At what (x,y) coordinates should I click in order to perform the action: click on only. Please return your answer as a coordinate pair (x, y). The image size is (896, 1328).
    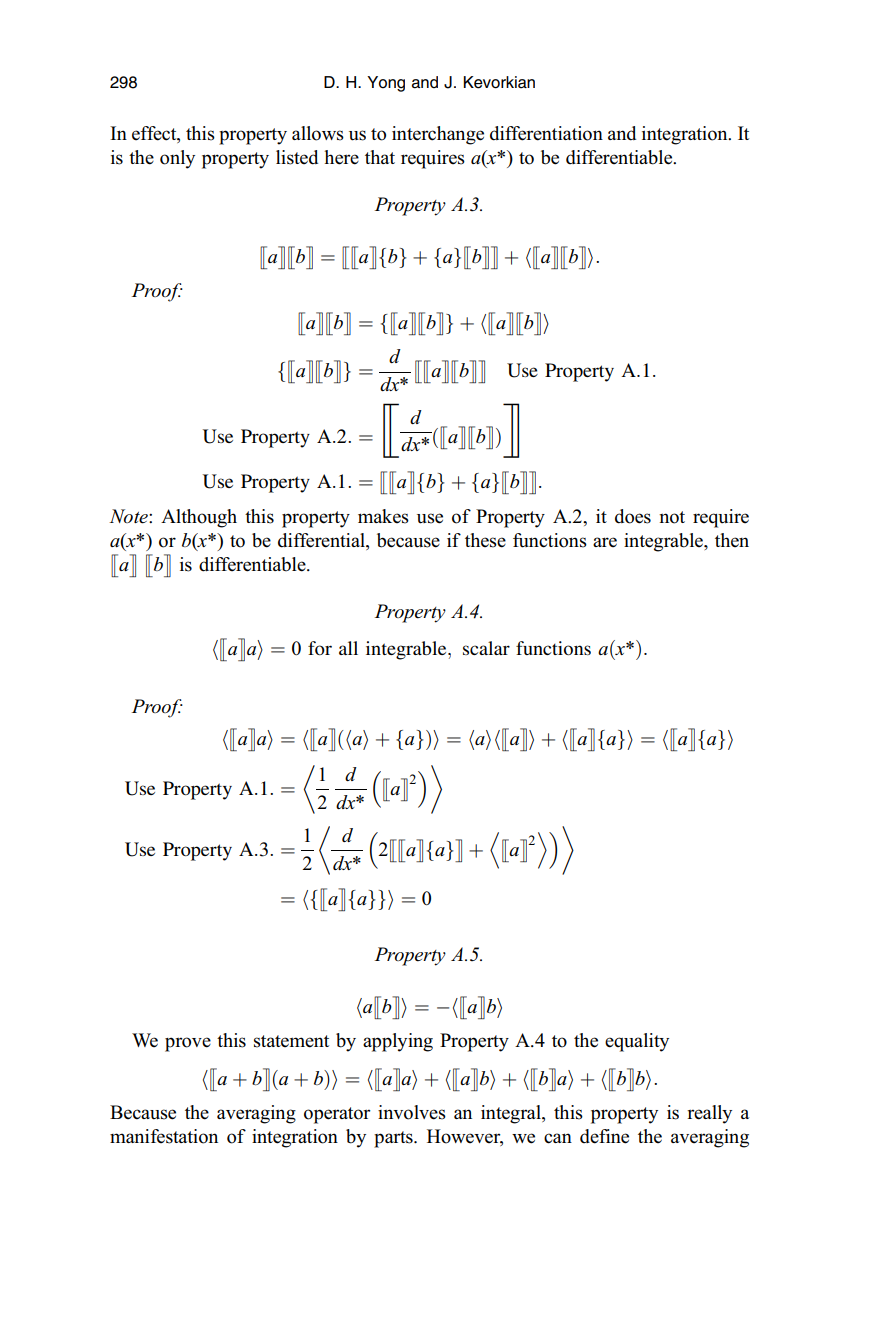
    Looking at the image, I should click on (177, 159).
